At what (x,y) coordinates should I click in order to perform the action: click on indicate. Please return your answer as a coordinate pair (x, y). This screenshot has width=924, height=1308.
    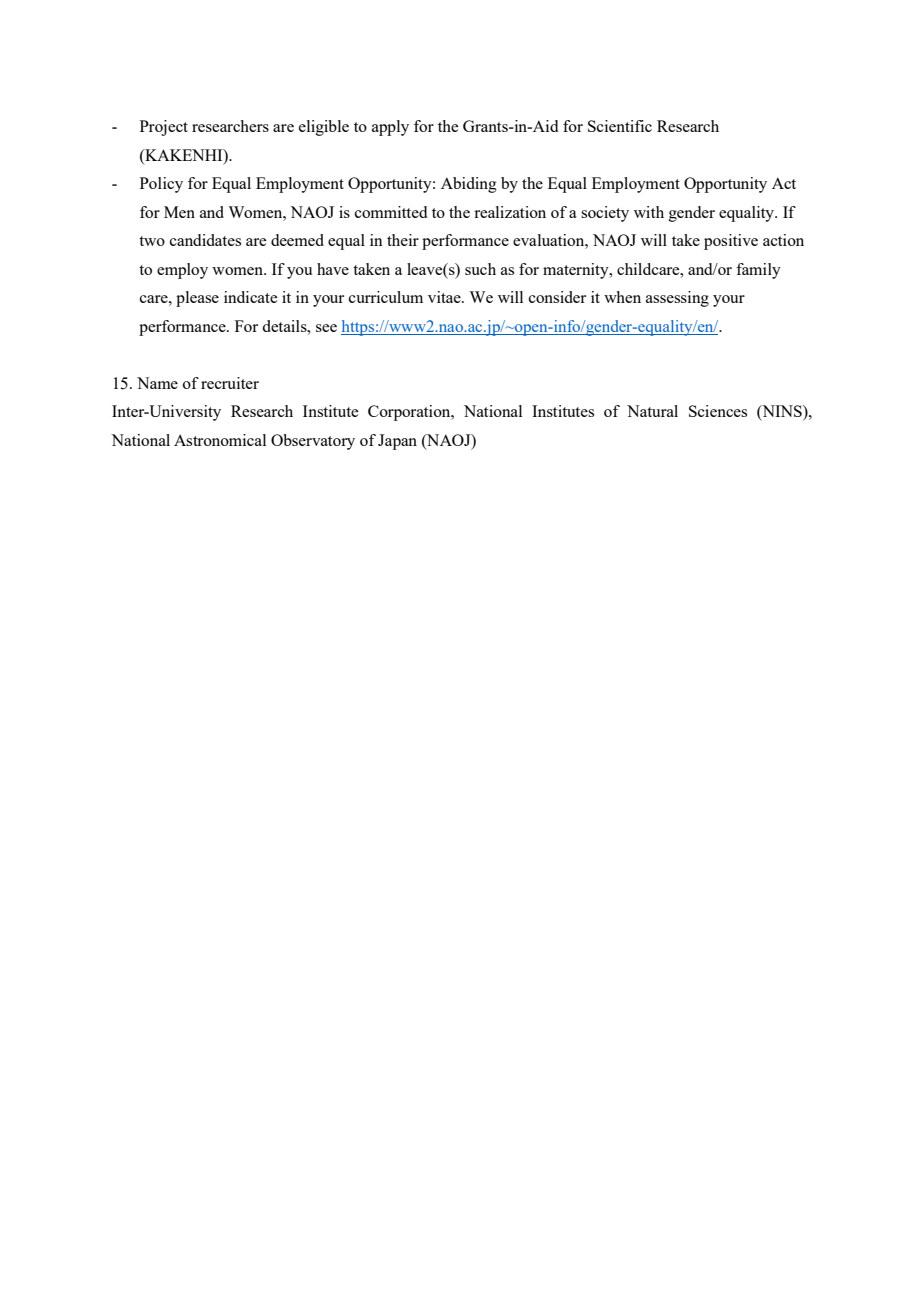
    Looking at the image, I should click on (250, 297).
